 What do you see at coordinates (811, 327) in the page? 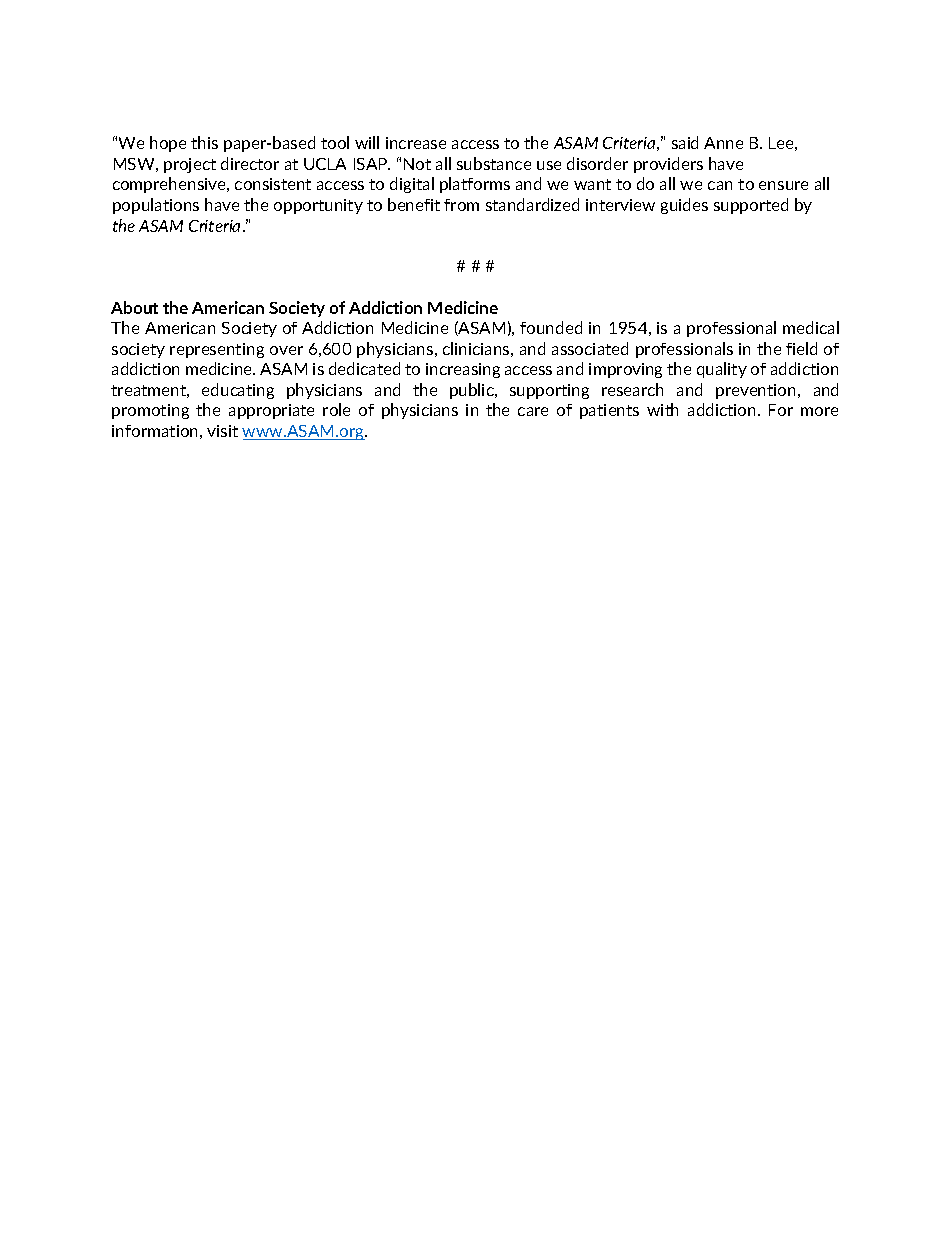
I see `medical` at bounding box center [811, 327].
